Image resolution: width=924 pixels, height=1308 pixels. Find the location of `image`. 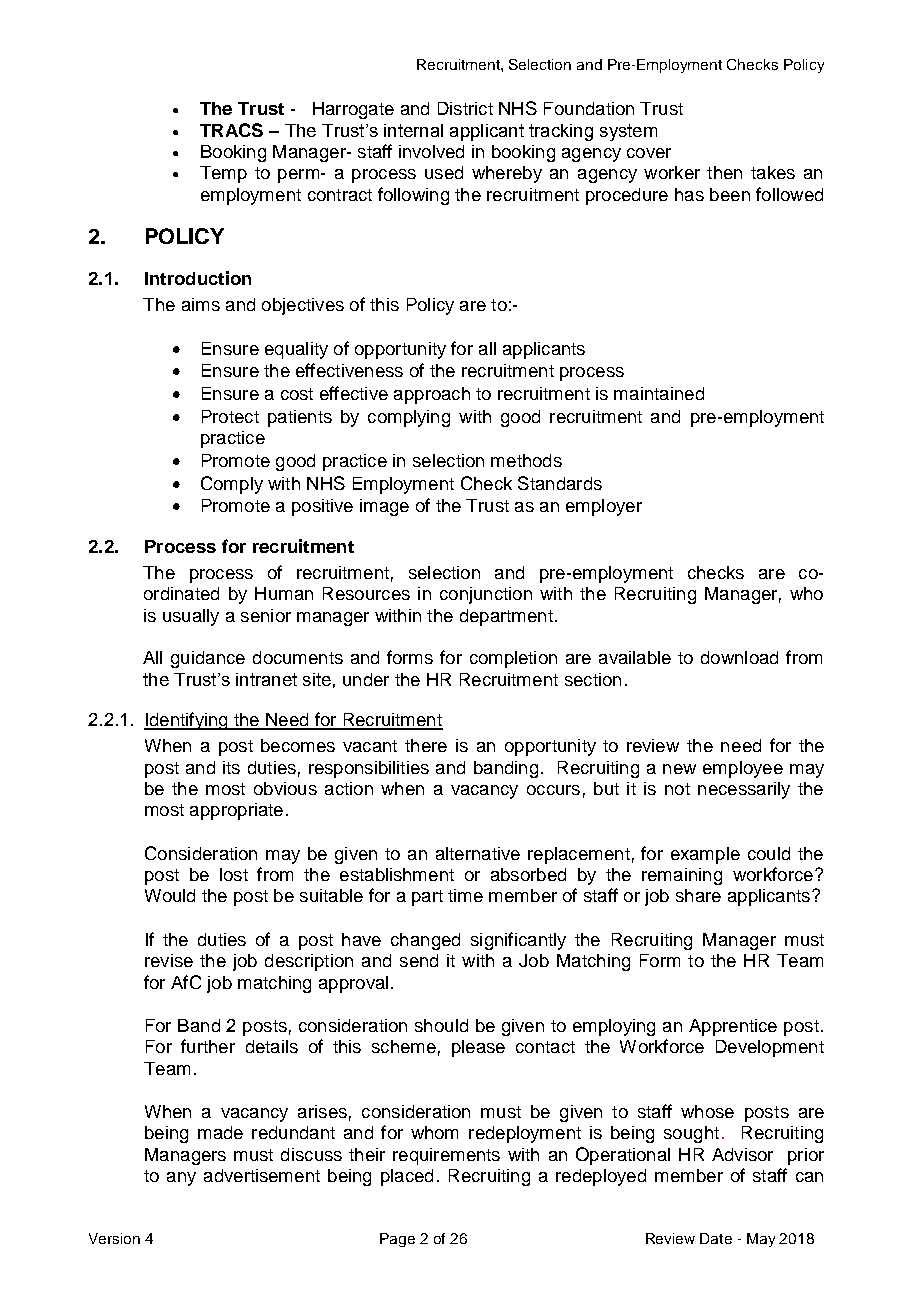

image is located at coordinates (384, 507).
